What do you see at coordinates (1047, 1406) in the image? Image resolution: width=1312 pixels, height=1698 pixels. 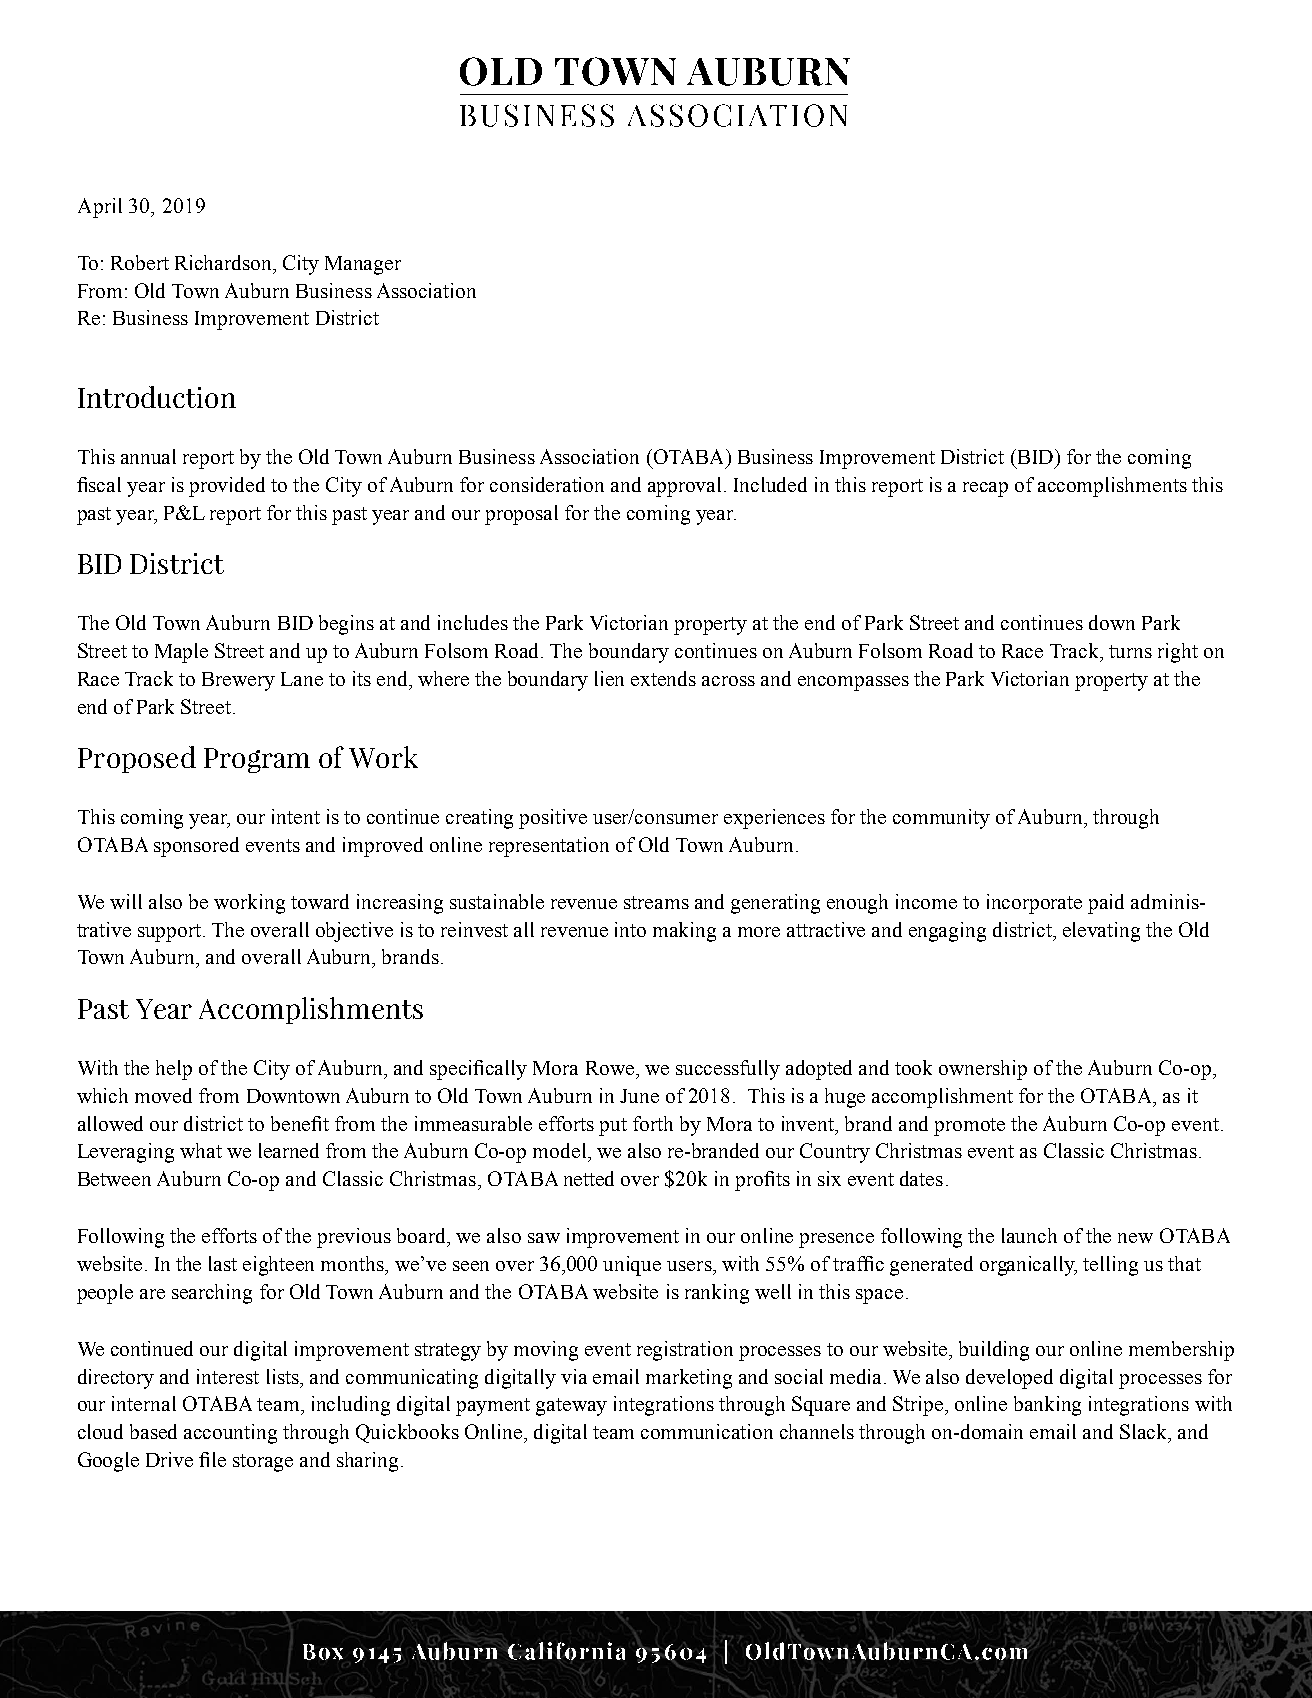 I see `banking` at bounding box center [1047, 1406].
